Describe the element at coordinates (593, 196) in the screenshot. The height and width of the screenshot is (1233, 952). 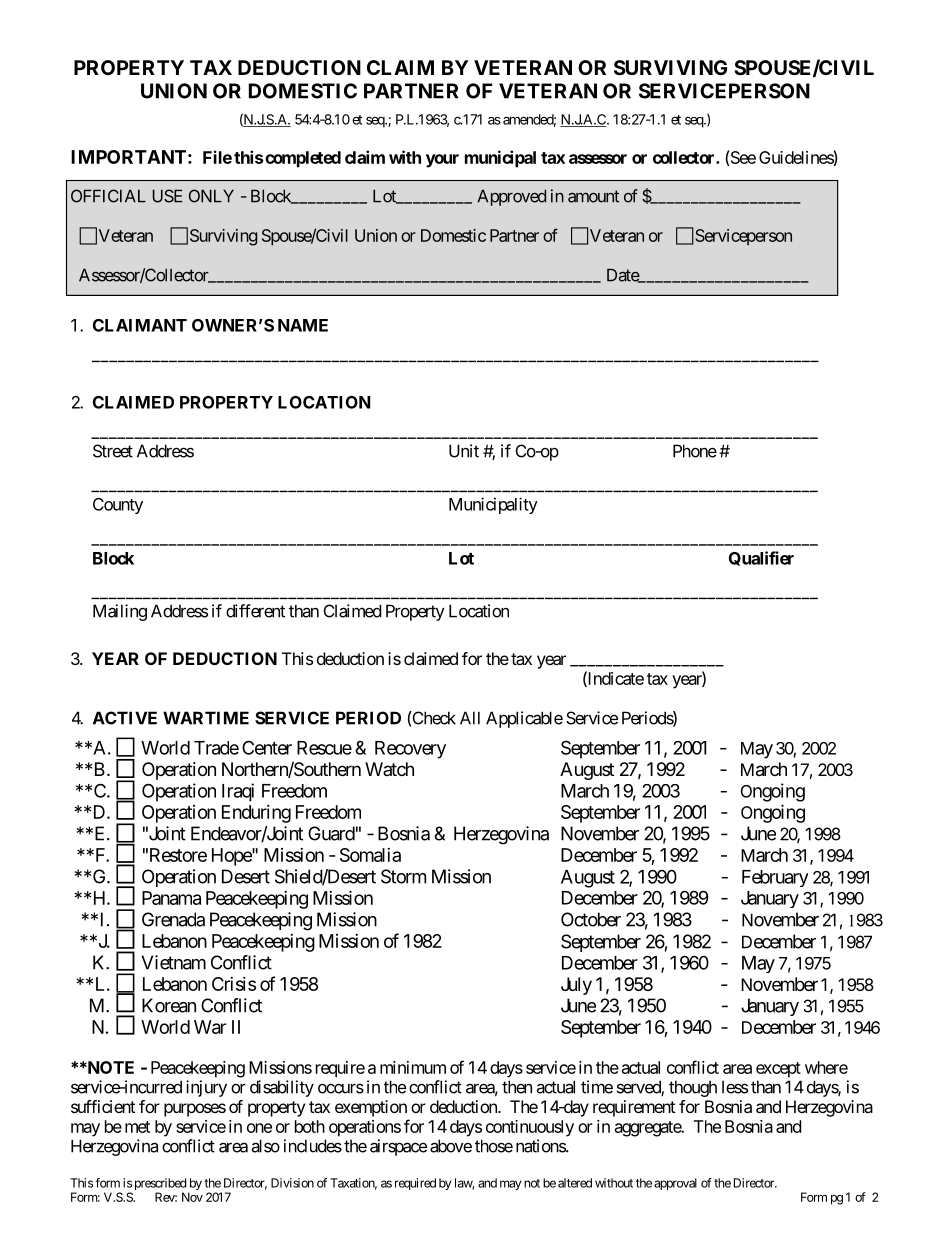
I see `amount` at that location.
